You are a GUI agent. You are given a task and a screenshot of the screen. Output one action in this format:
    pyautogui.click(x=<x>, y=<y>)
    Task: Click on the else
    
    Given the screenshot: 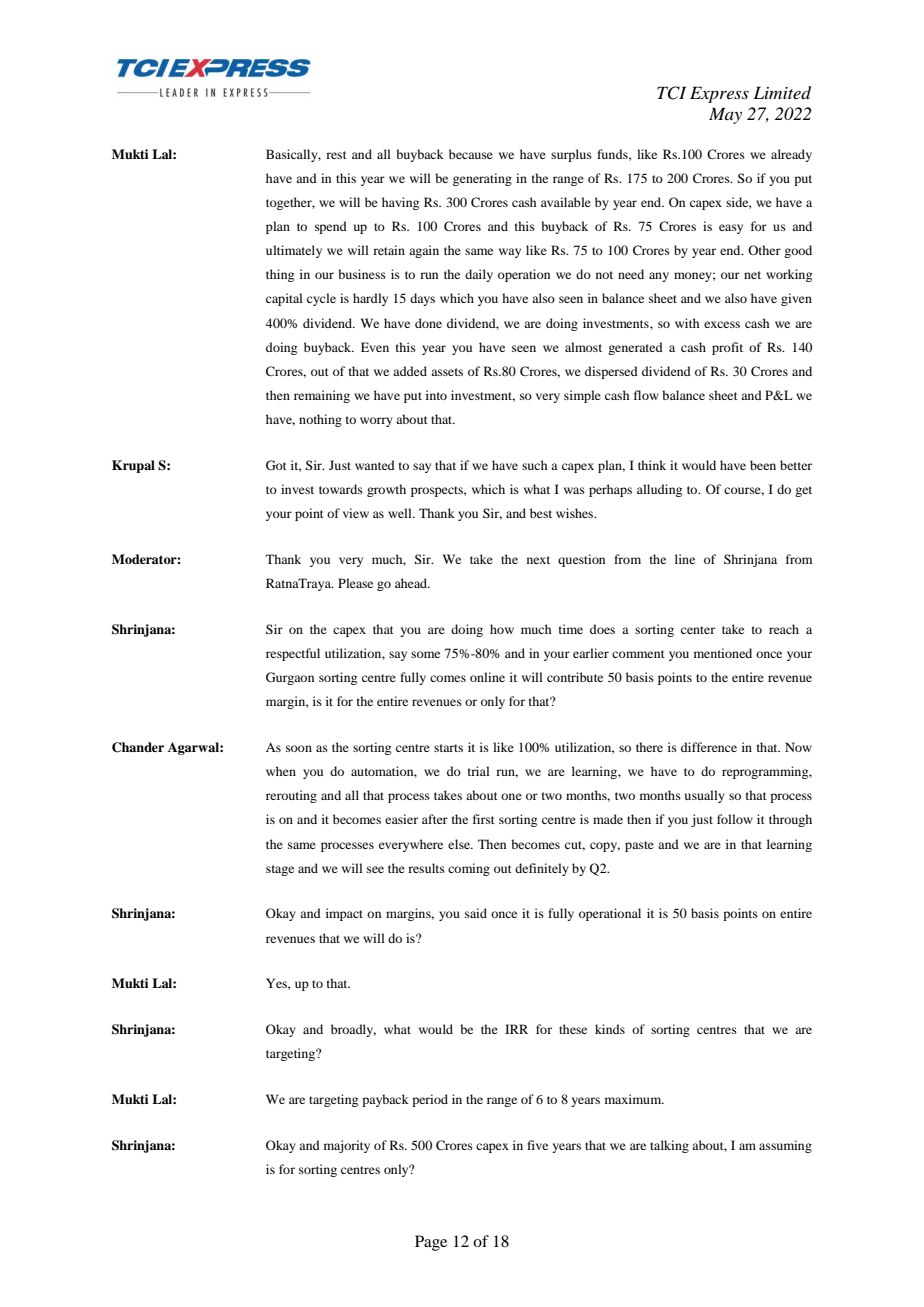 What is the action you would take?
    pyautogui.click(x=460, y=844)
